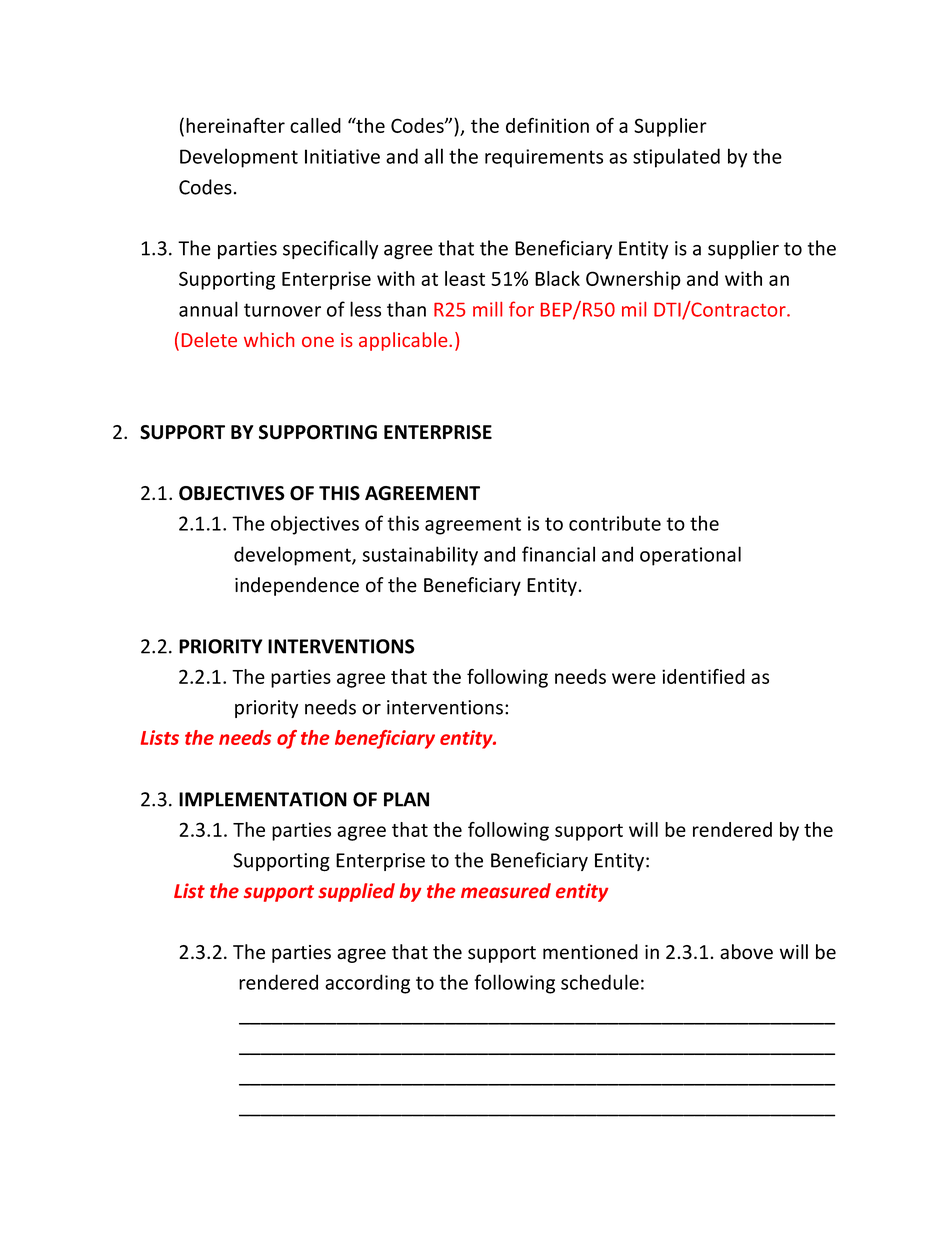 Image resolution: width=952 pixels, height=1233 pixels. Describe the element at coordinates (703, 676) in the screenshot. I see `identified` at that location.
